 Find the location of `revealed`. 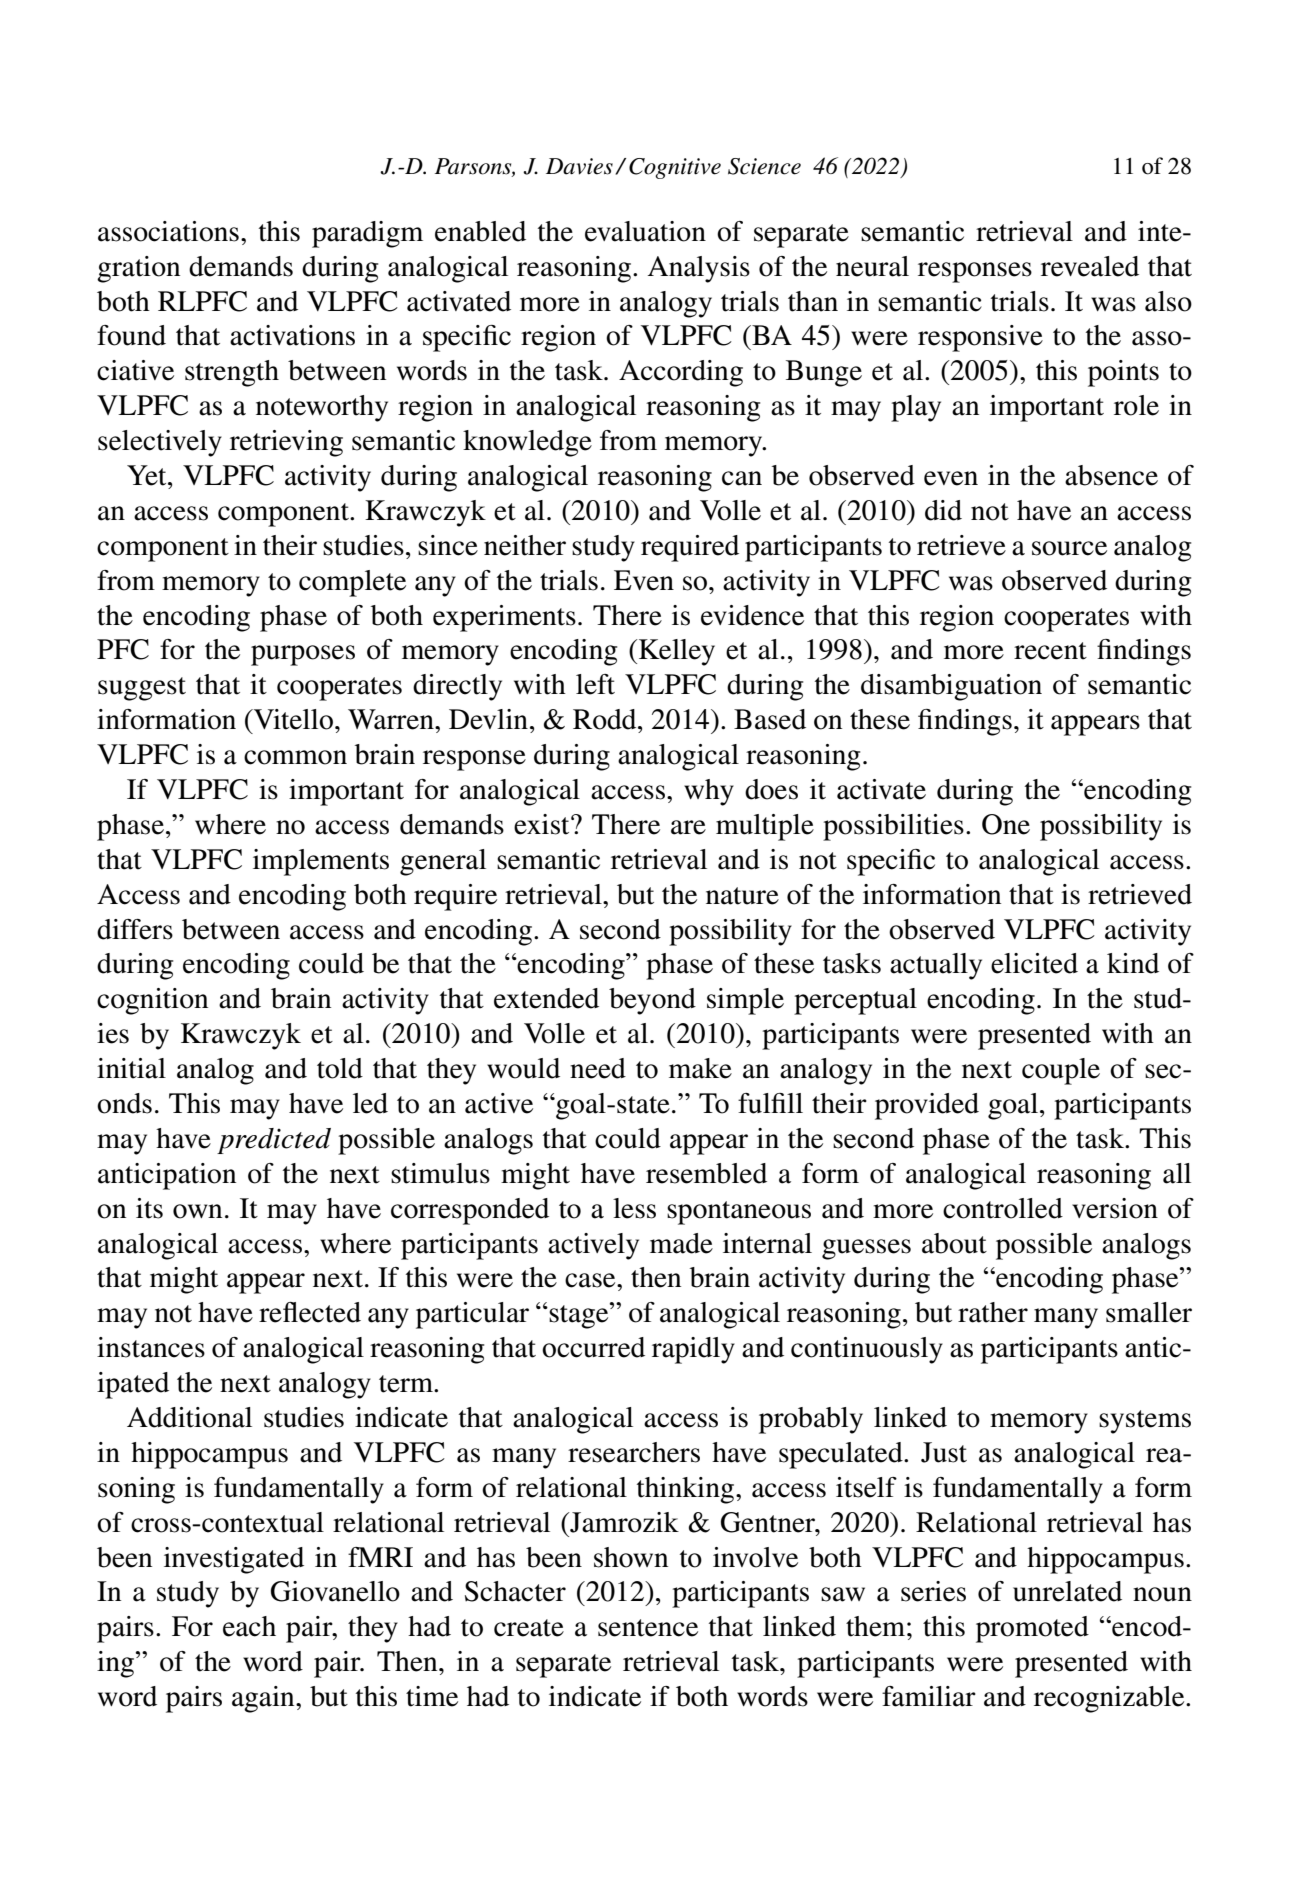

revealed is located at coordinates (1090, 266).
